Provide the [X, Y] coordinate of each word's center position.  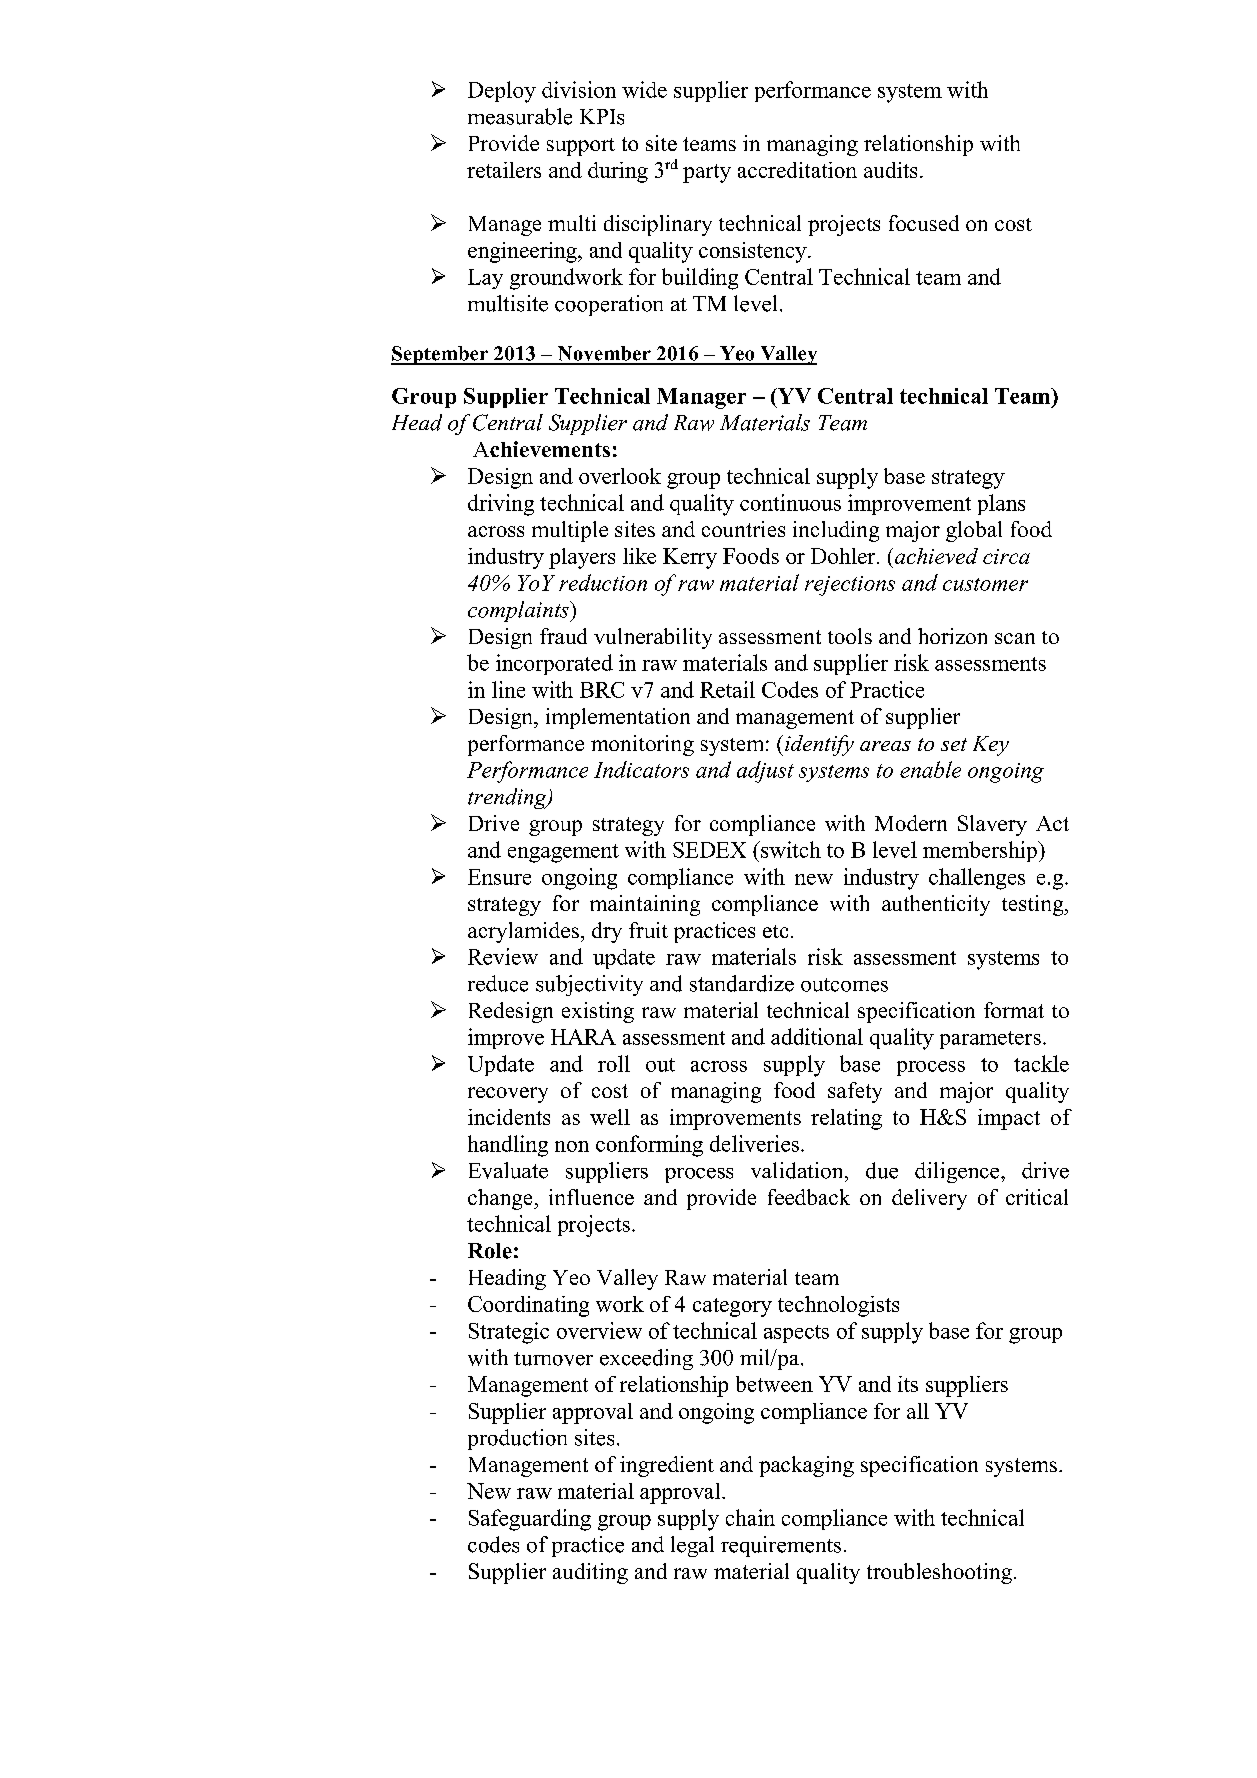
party [707, 173]
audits [890, 170]
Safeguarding [530, 1520]
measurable [520, 116]
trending [508, 798]
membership [981, 851]
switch [790, 849]
